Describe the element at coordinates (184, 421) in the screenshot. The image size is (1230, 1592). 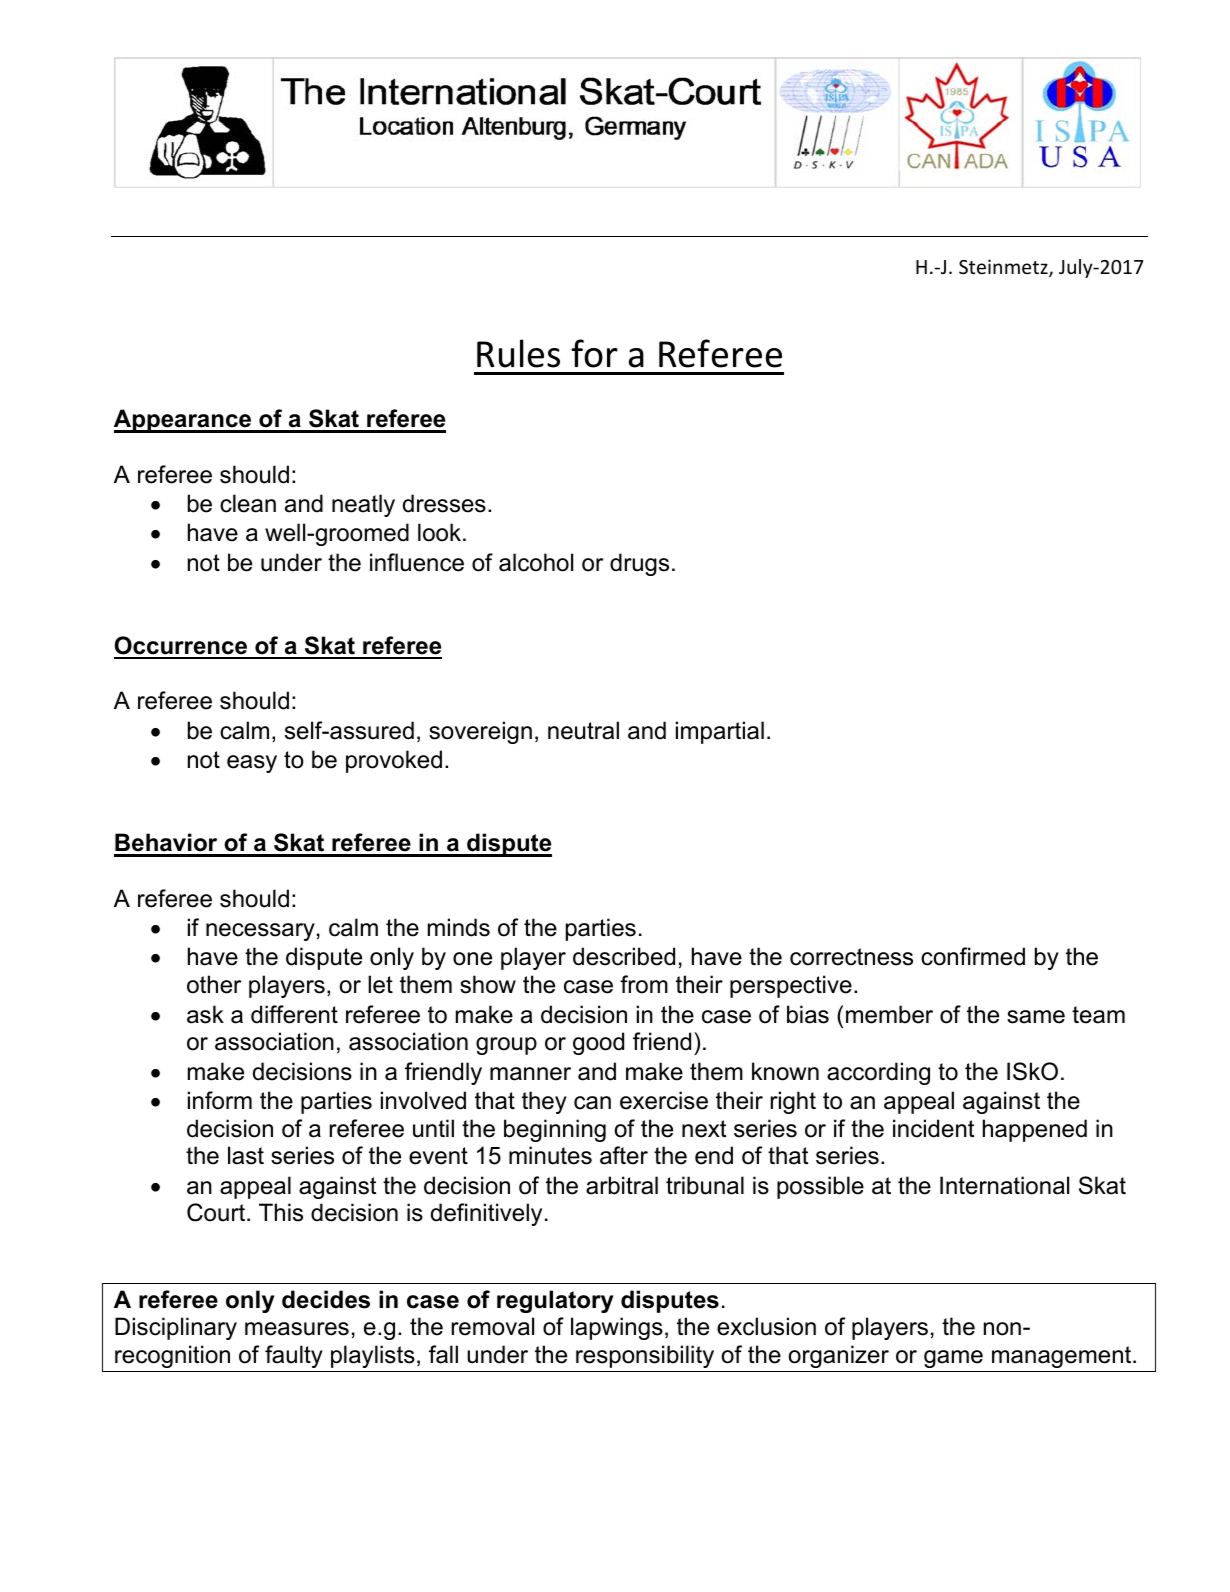
I see `Appearance` at that location.
